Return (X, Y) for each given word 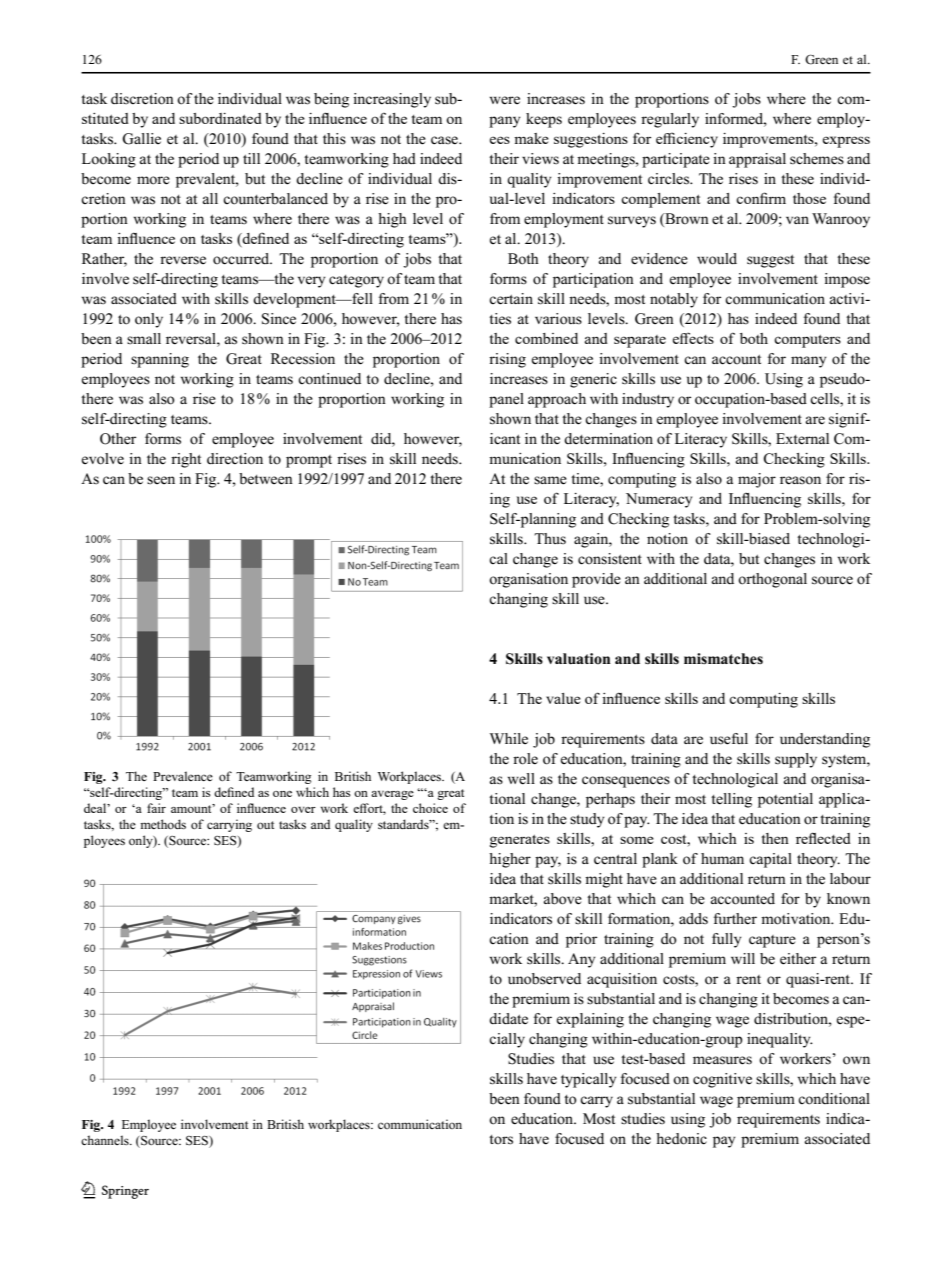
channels (106, 1140)
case (445, 140)
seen (161, 480)
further (735, 919)
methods (163, 824)
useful (729, 739)
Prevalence (183, 776)
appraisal (757, 160)
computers (807, 341)
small (144, 339)
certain (511, 299)
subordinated (220, 118)
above (562, 899)
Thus (550, 539)
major (757, 480)
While (509, 738)
